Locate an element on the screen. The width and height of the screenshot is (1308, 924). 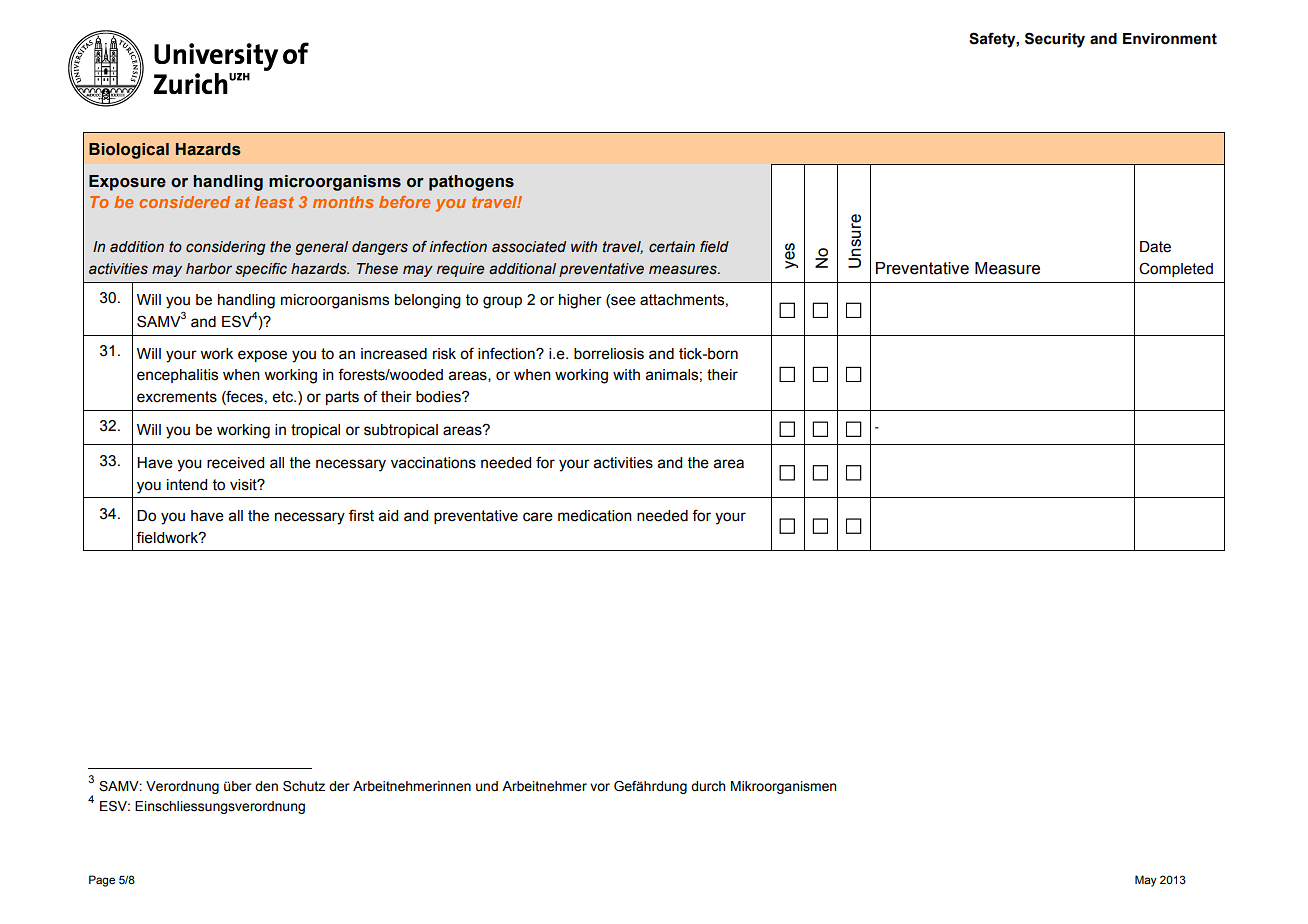
Date is located at coordinates (1155, 247).
